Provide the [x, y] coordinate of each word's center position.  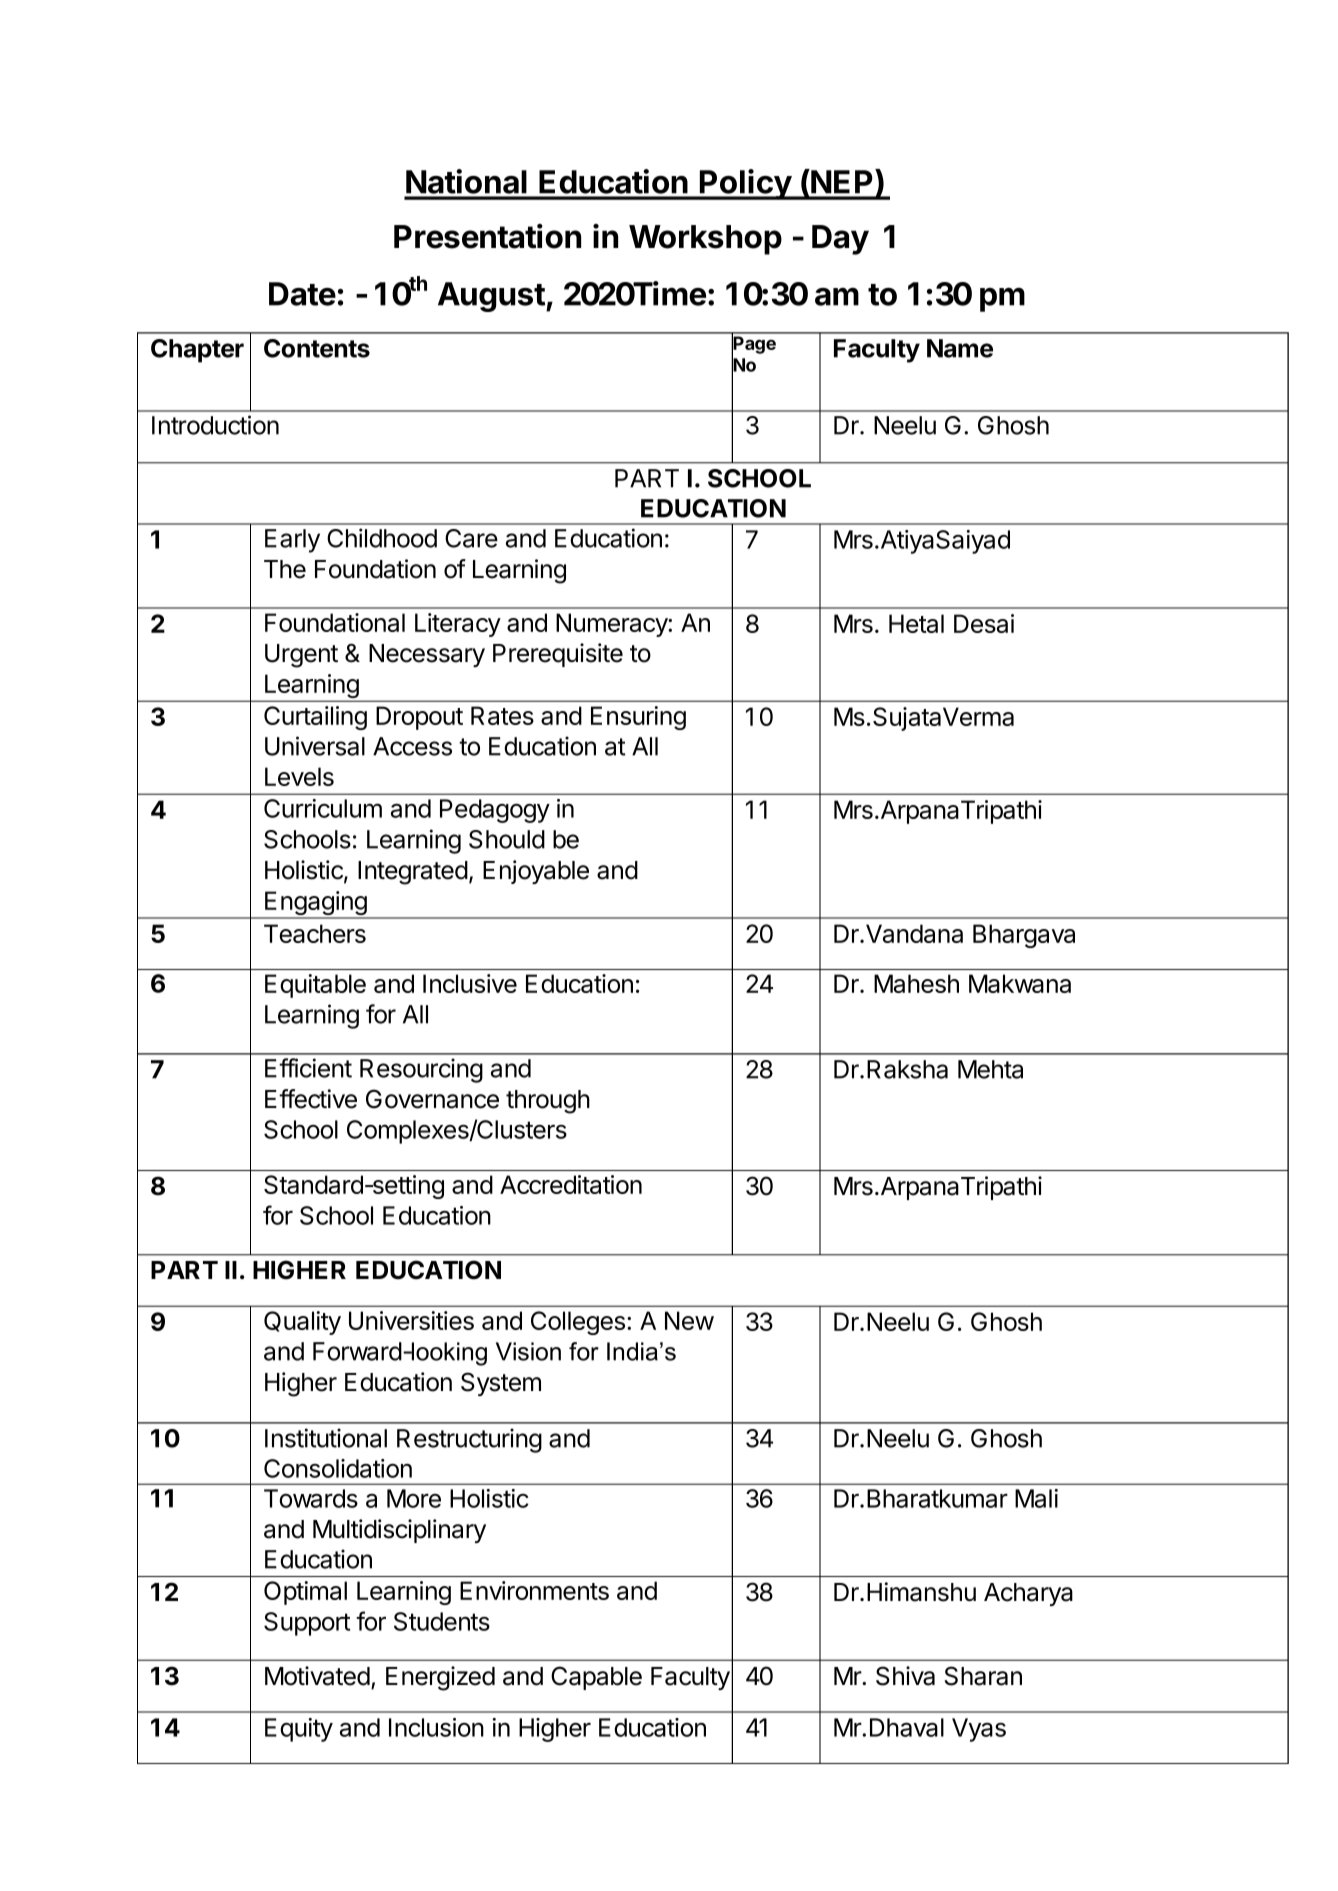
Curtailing [315, 718]
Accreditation [571, 1184]
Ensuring [638, 718]
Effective [311, 1099]
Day [840, 240]
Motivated [317, 1676]
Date [302, 294]
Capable [596, 1678]
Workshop [705, 240]
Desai [984, 623]
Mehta [990, 1069]
